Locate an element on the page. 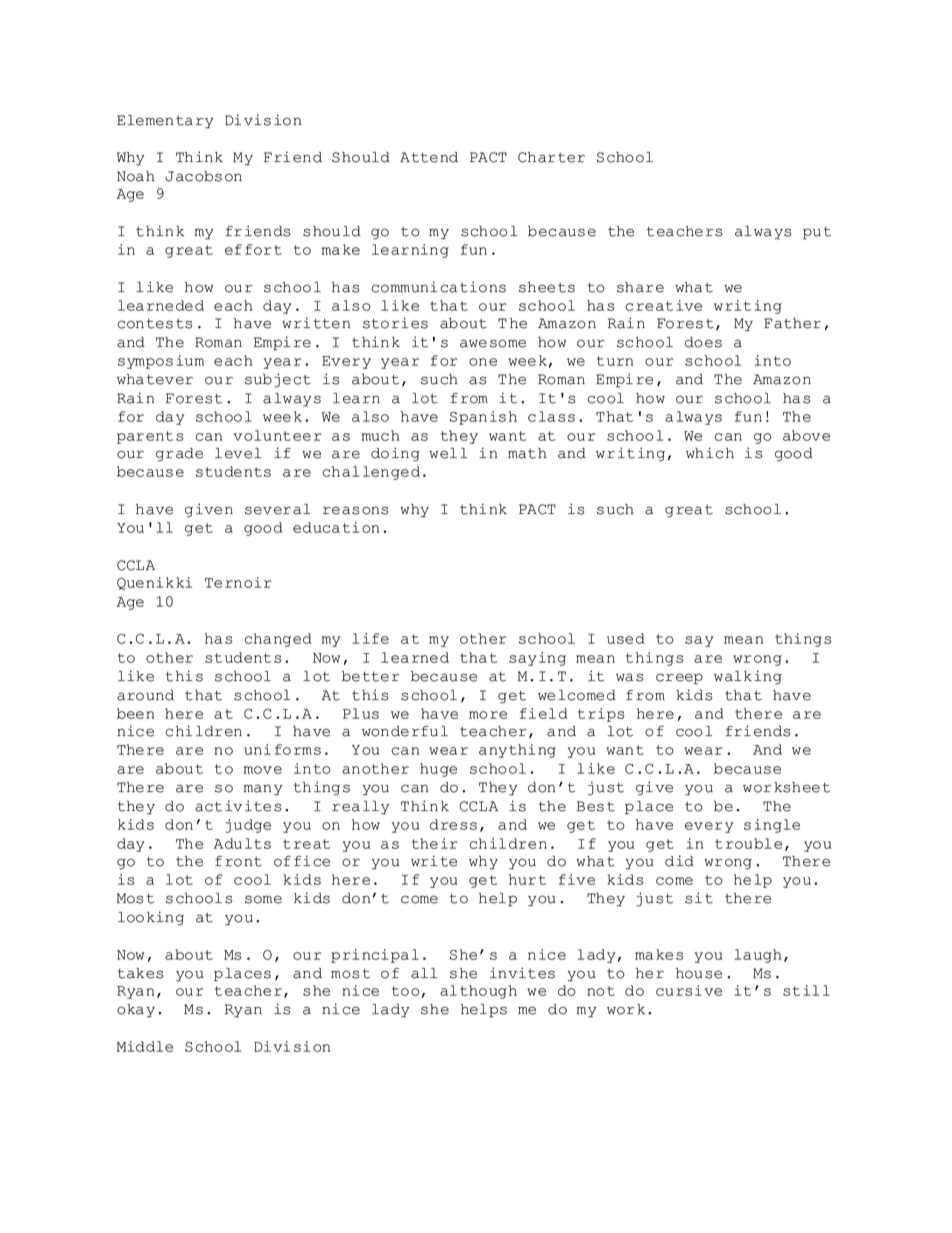 Image resolution: width=952 pixels, height=1233 pixels. put is located at coordinates (817, 233).
